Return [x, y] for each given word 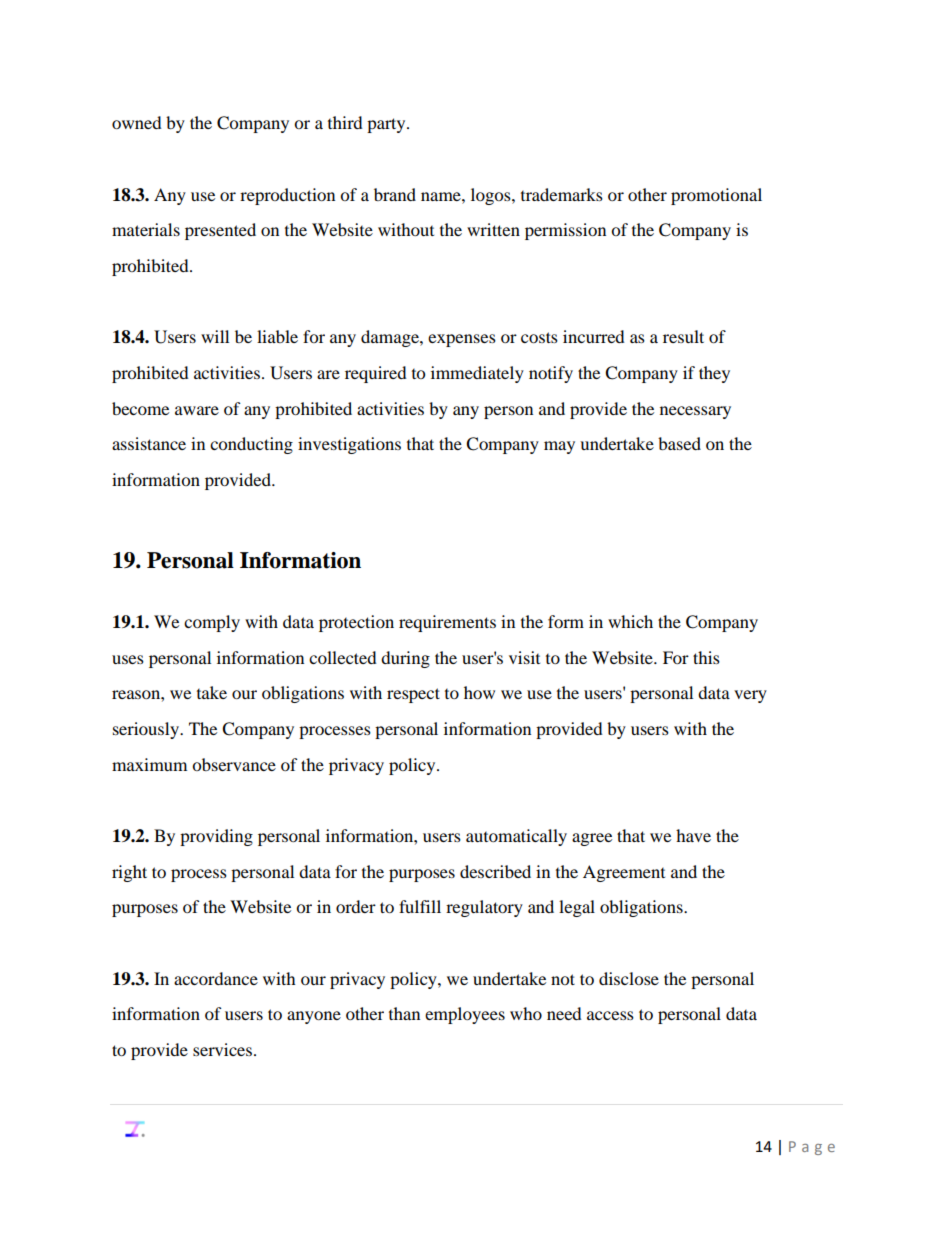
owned [137, 122]
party [387, 125]
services [222, 1049]
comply [212, 623]
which [630, 621]
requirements [447, 623]
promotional [716, 196]
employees [465, 1015]
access [610, 1015]
